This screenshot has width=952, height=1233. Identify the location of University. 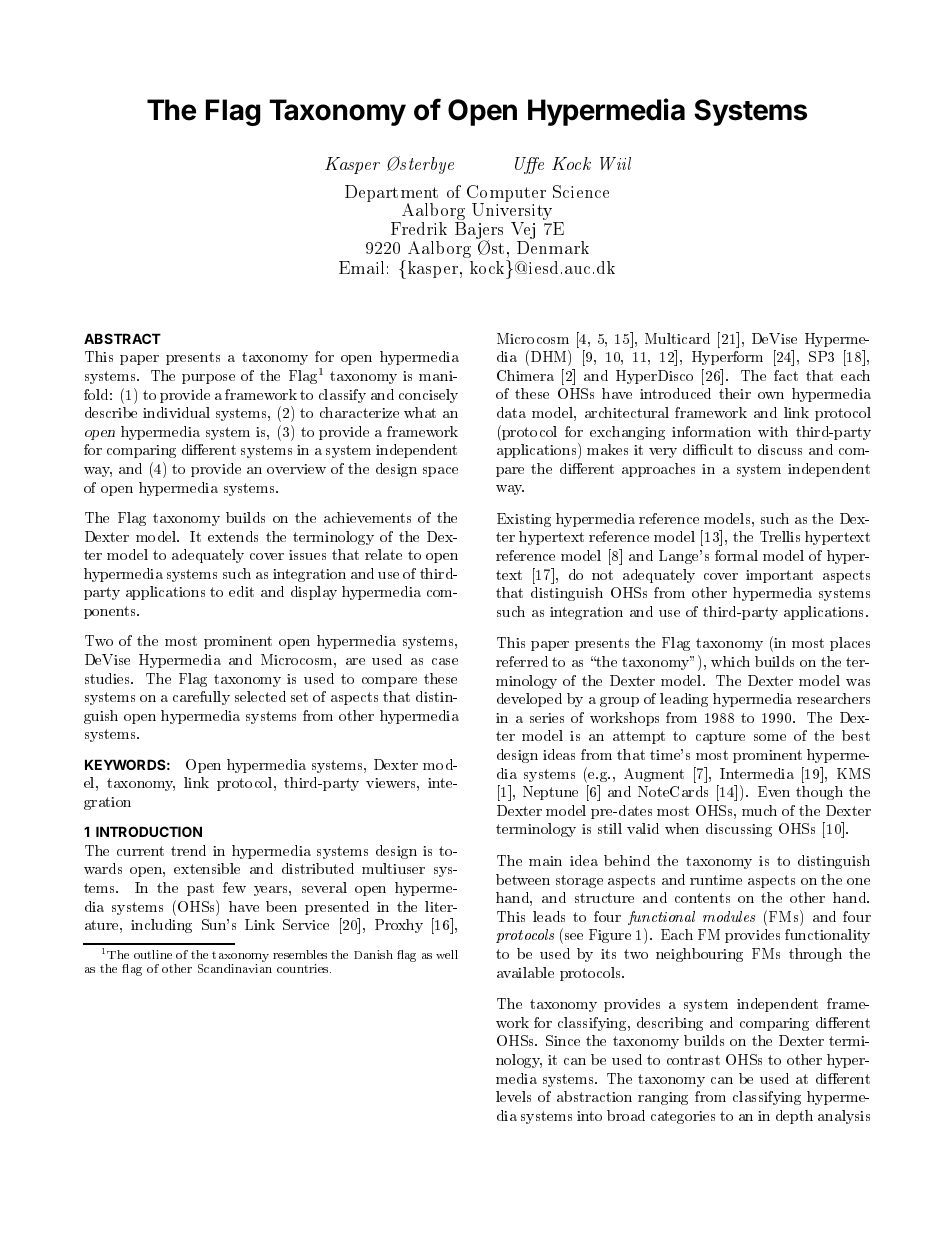
(513, 213).
